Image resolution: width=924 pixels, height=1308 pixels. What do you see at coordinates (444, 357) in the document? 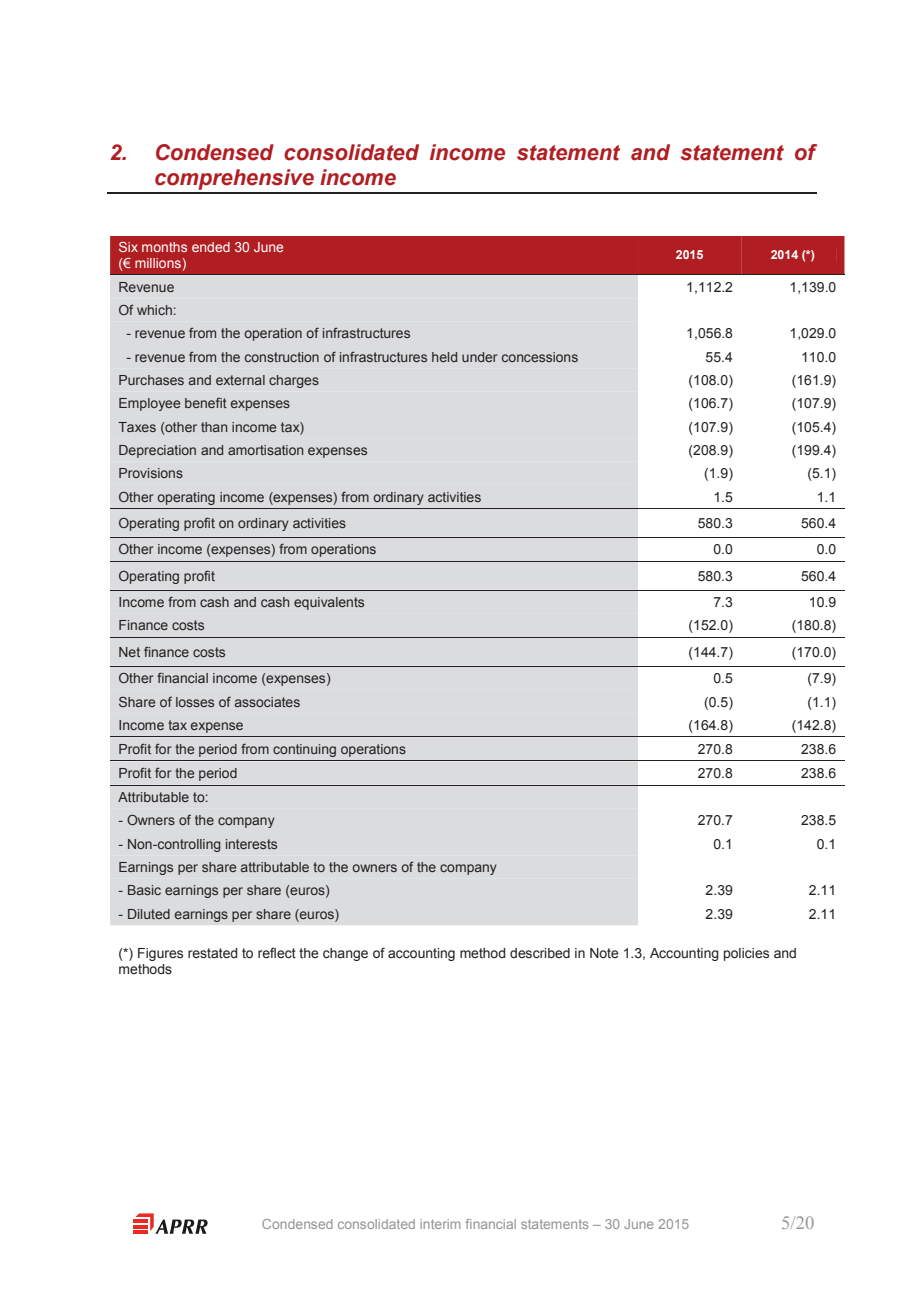
I see `held` at bounding box center [444, 357].
